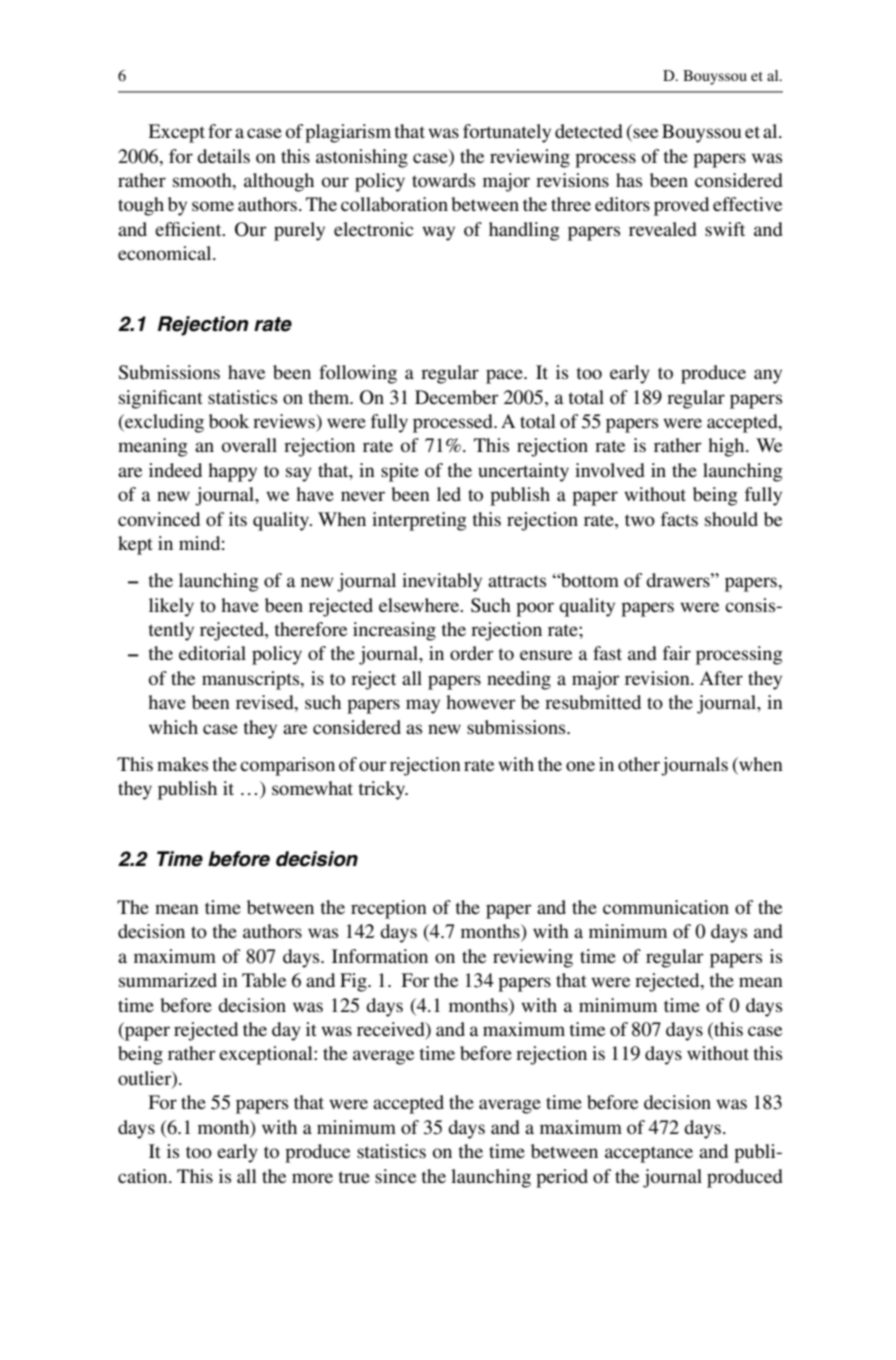 This screenshot has width=896, height=1360. Describe the element at coordinates (443, 180) in the screenshot. I see `towards` at that location.
